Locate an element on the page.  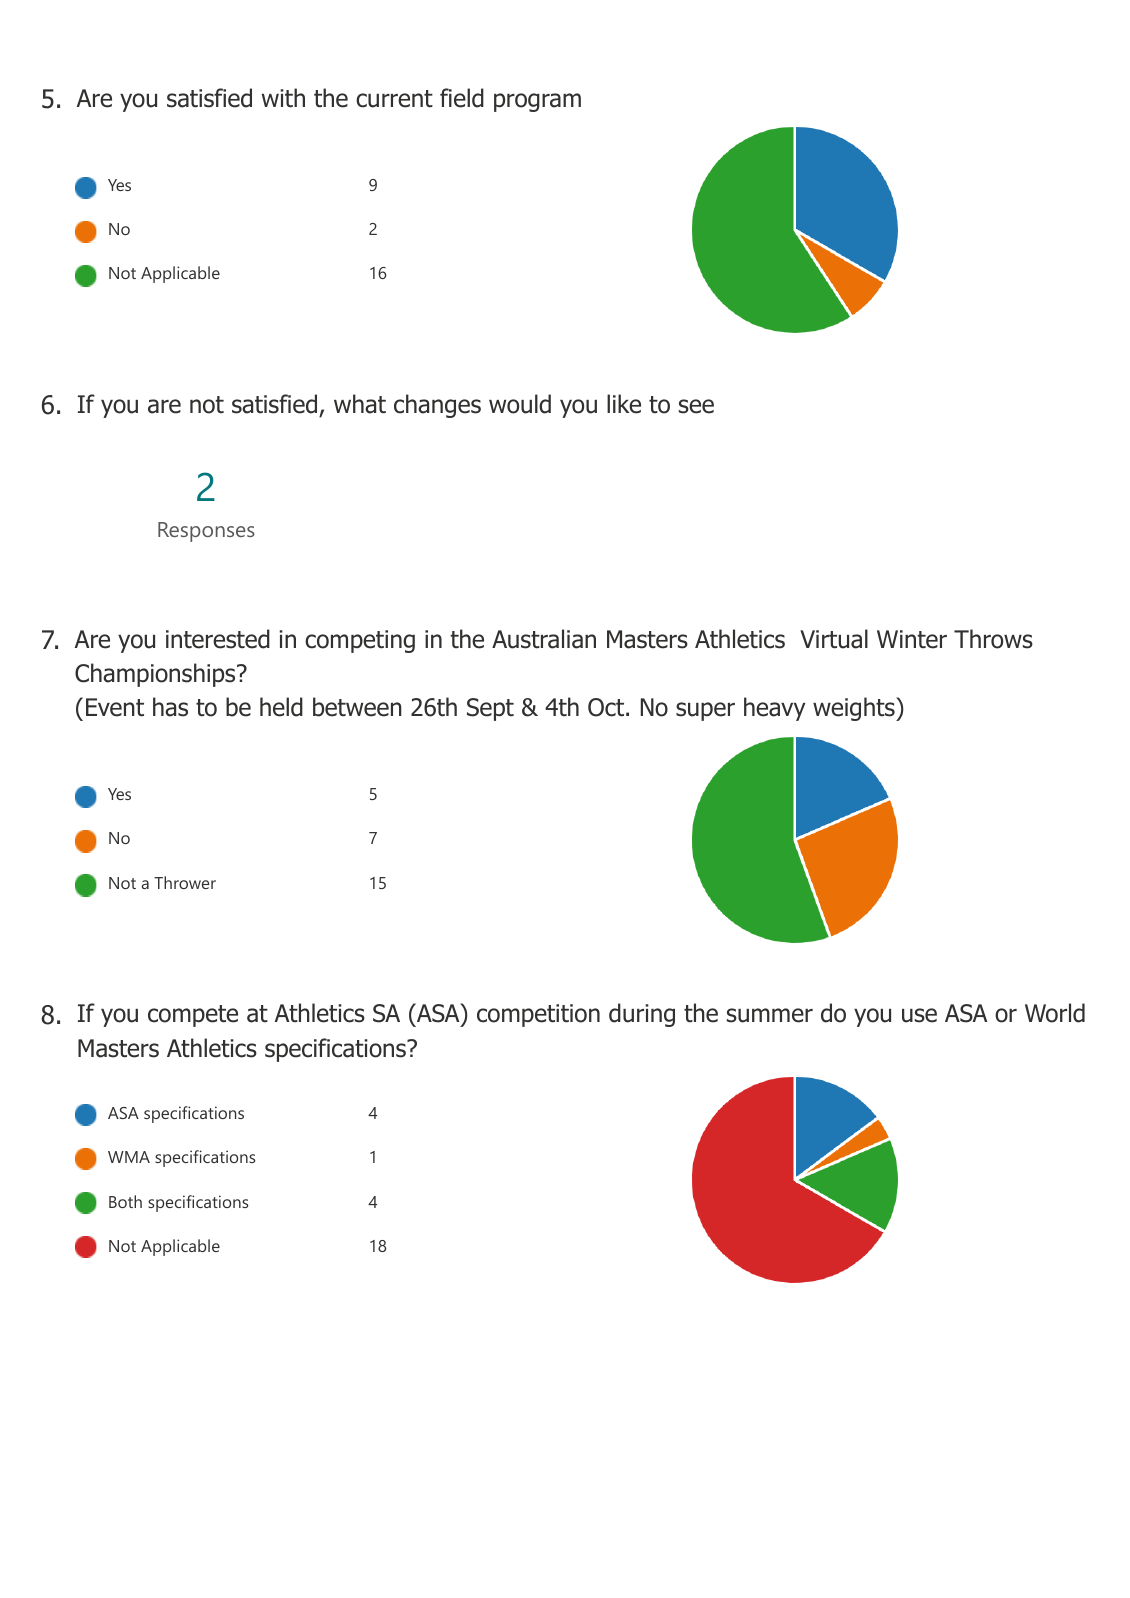
use is located at coordinates (919, 1015).
